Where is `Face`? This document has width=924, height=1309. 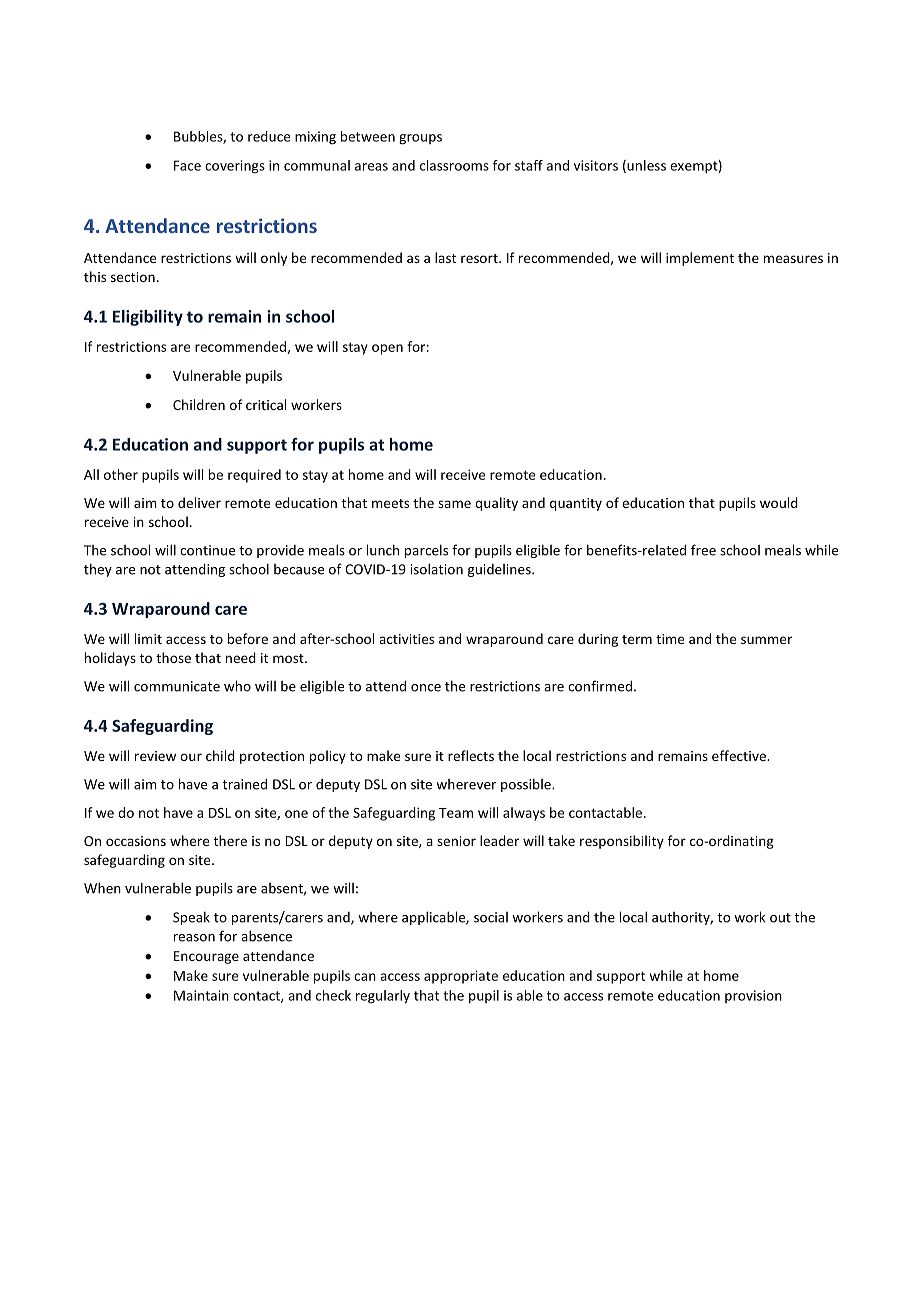
Face is located at coordinates (187, 165).
